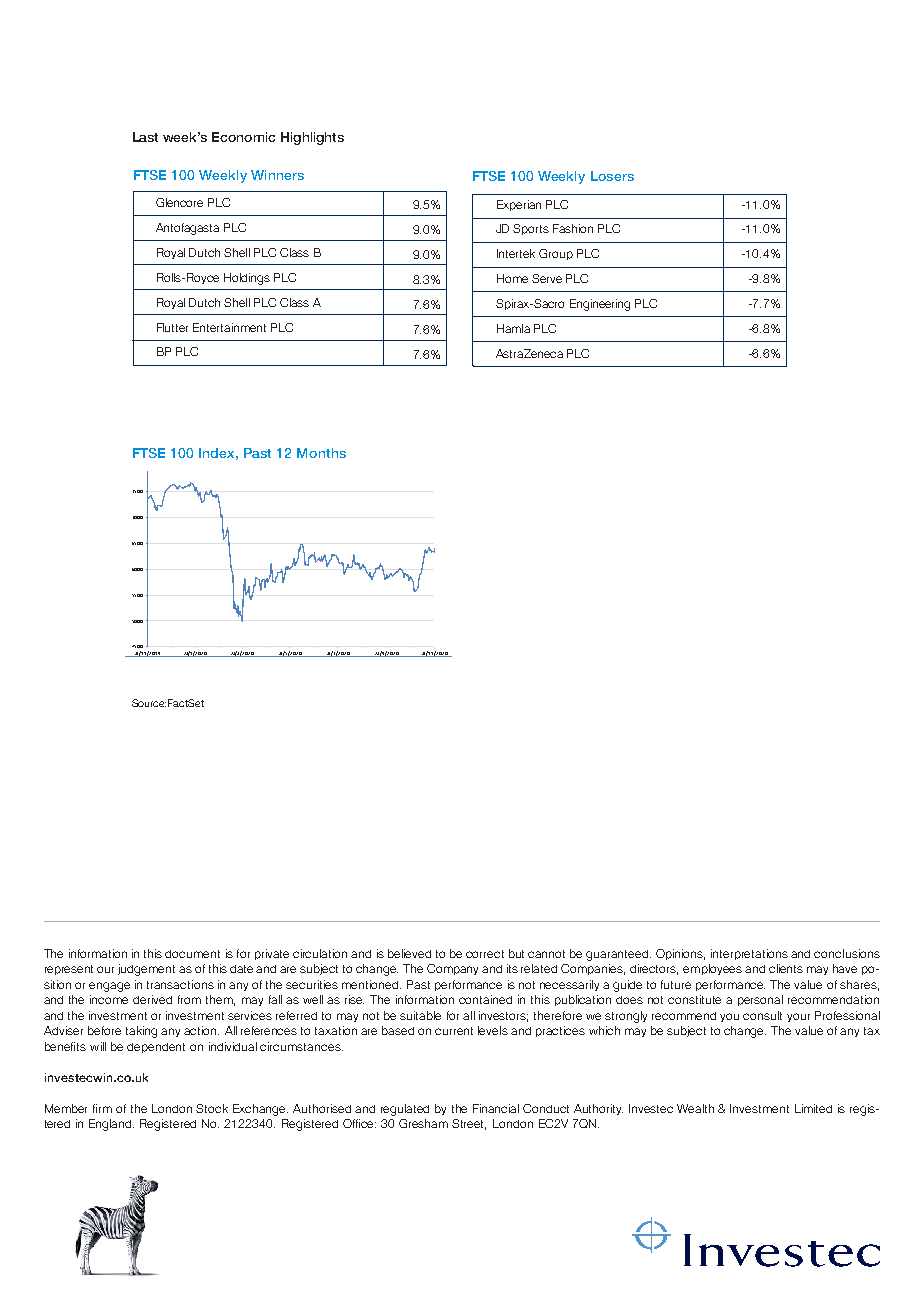  Describe the element at coordinates (98, 1046) in the image. I see `will` at that location.
